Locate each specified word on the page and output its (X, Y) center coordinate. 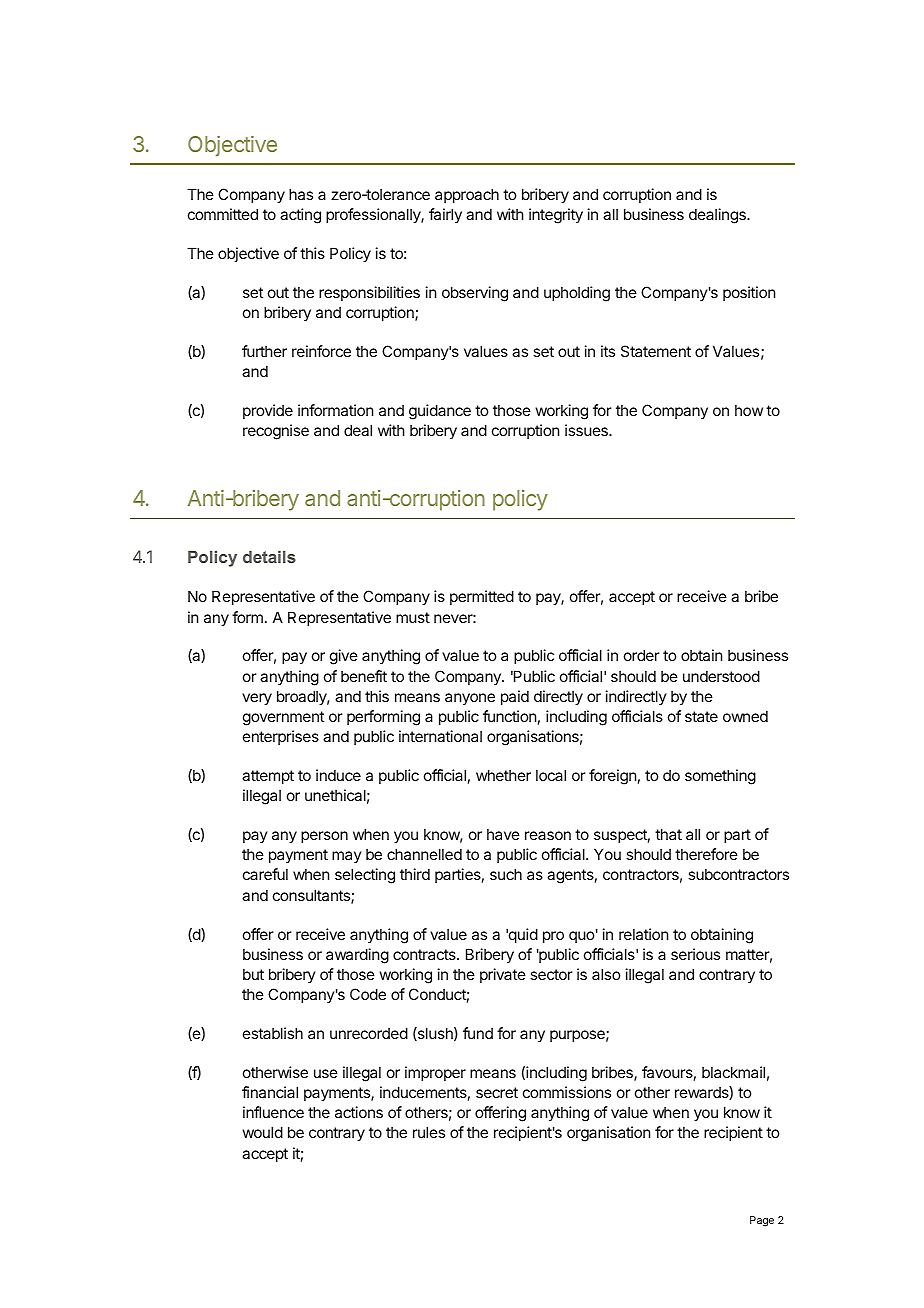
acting (300, 216)
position (749, 293)
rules (429, 1132)
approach (467, 195)
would (263, 1132)
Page (762, 1221)
